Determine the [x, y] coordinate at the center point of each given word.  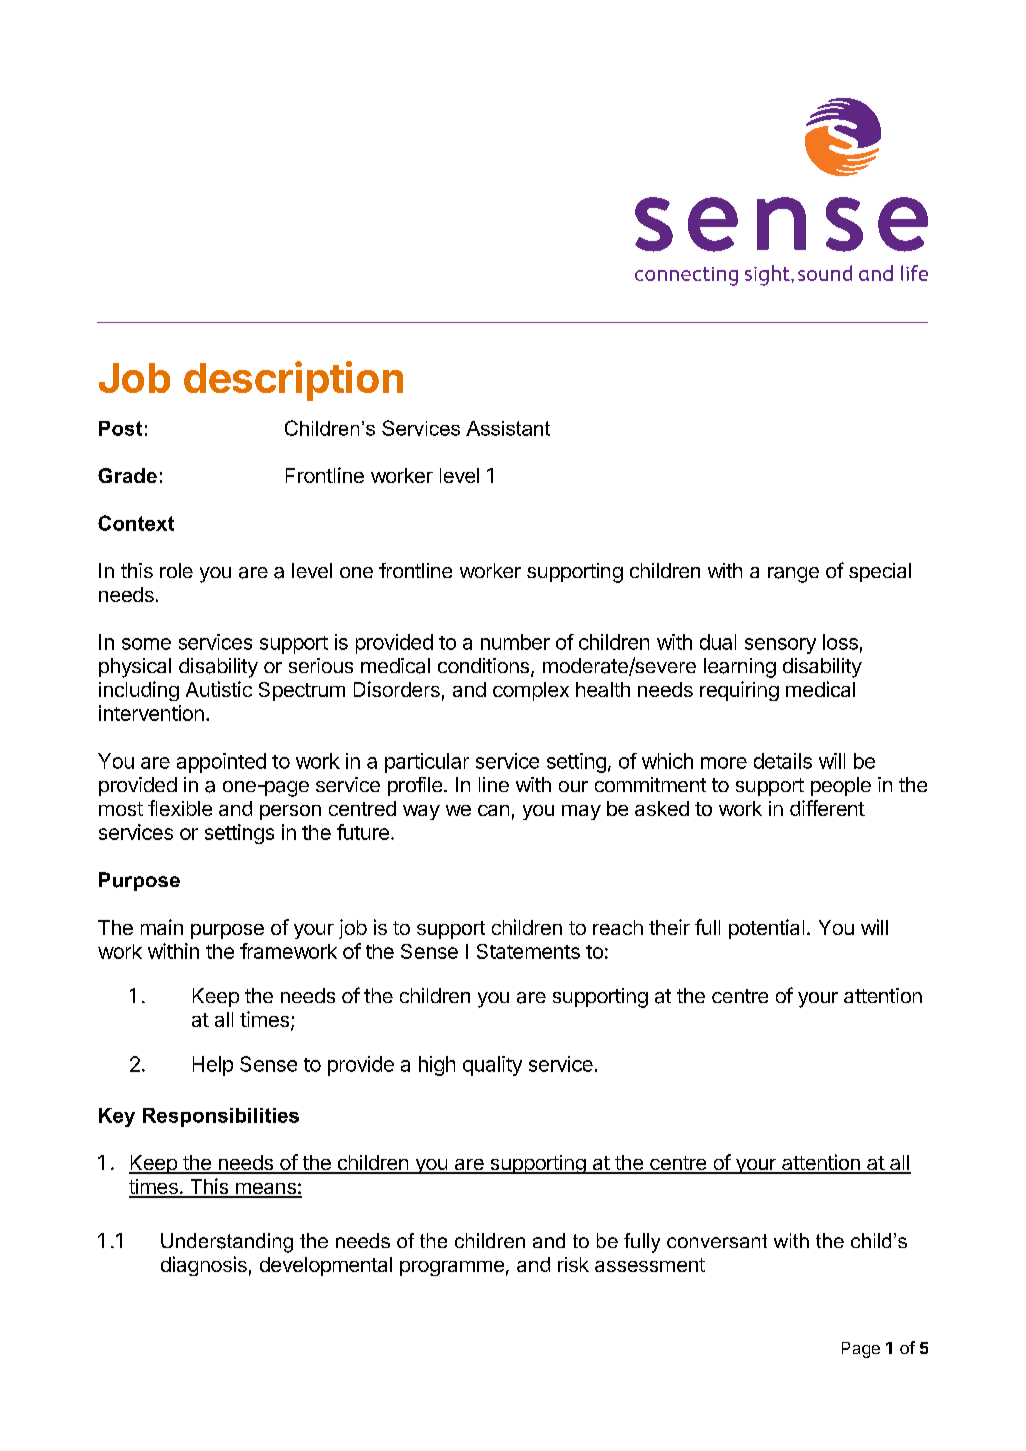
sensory [780, 646]
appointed [221, 763]
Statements [528, 951]
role [176, 570]
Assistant [508, 428]
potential [766, 929]
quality [492, 1066]
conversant [717, 1241]
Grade [127, 475]
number [515, 642]
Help [213, 1066]
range [793, 575]
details [783, 761]
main [162, 927]
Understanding [227, 1243]
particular [427, 763]
